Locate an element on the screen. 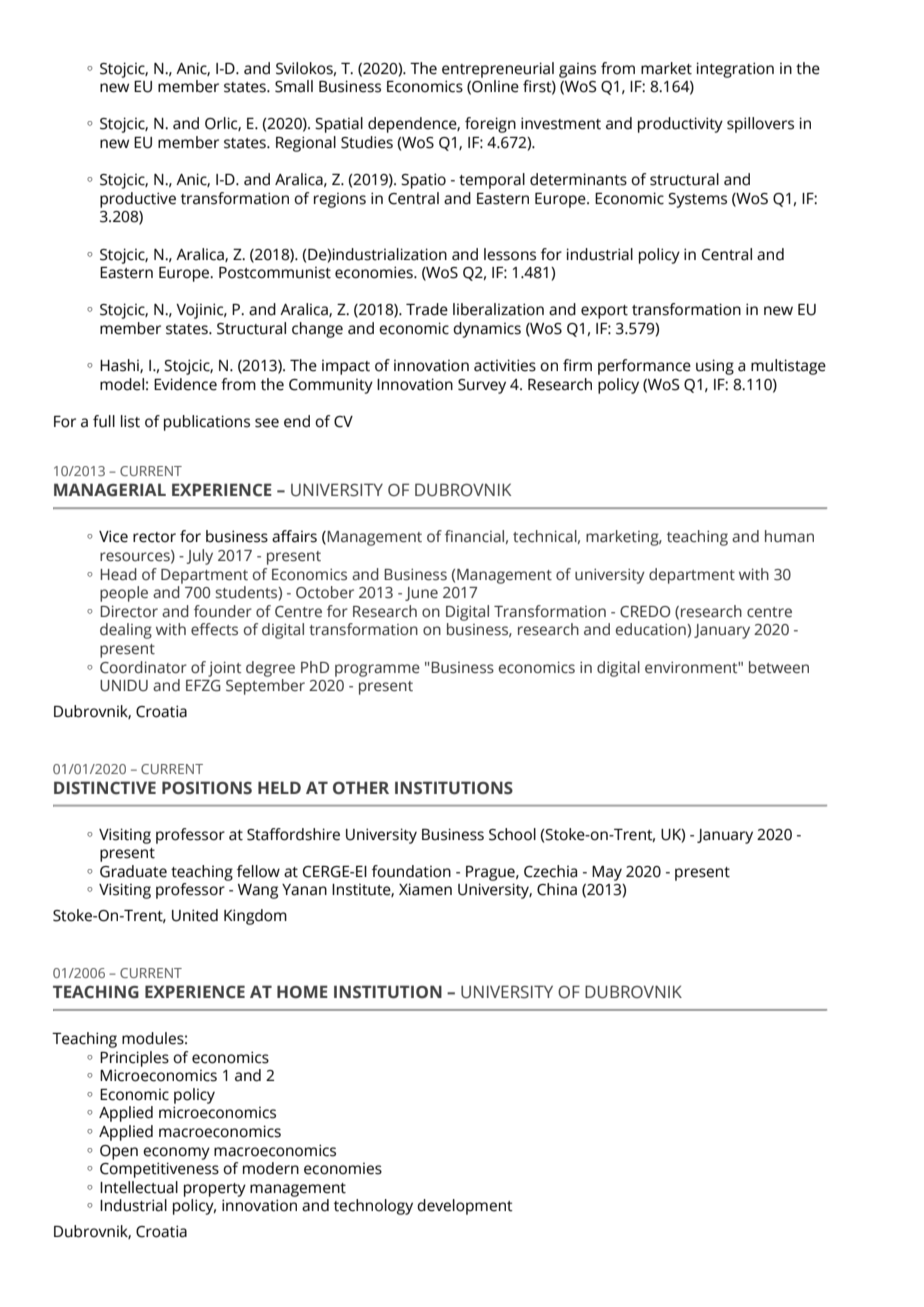 This screenshot has width=924, height=1307. economy is located at coordinates (176, 1153).
